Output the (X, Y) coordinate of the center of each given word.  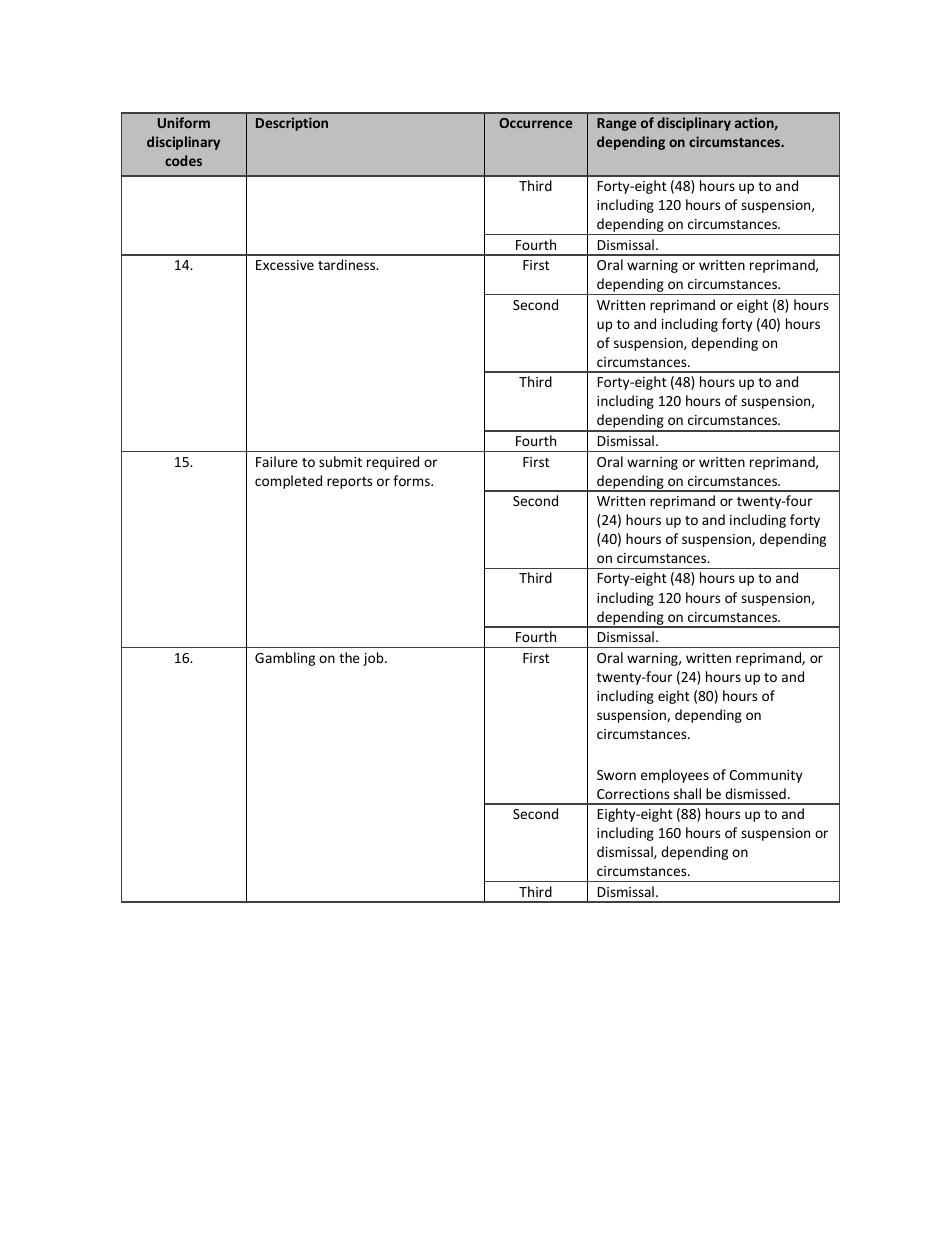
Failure (277, 461)
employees (675, 776)
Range (616, 124)
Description (292, 124)
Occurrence (535, 123)
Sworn (616, 775)
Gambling (285, 659)
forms (412, 480)
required (393, 463)
